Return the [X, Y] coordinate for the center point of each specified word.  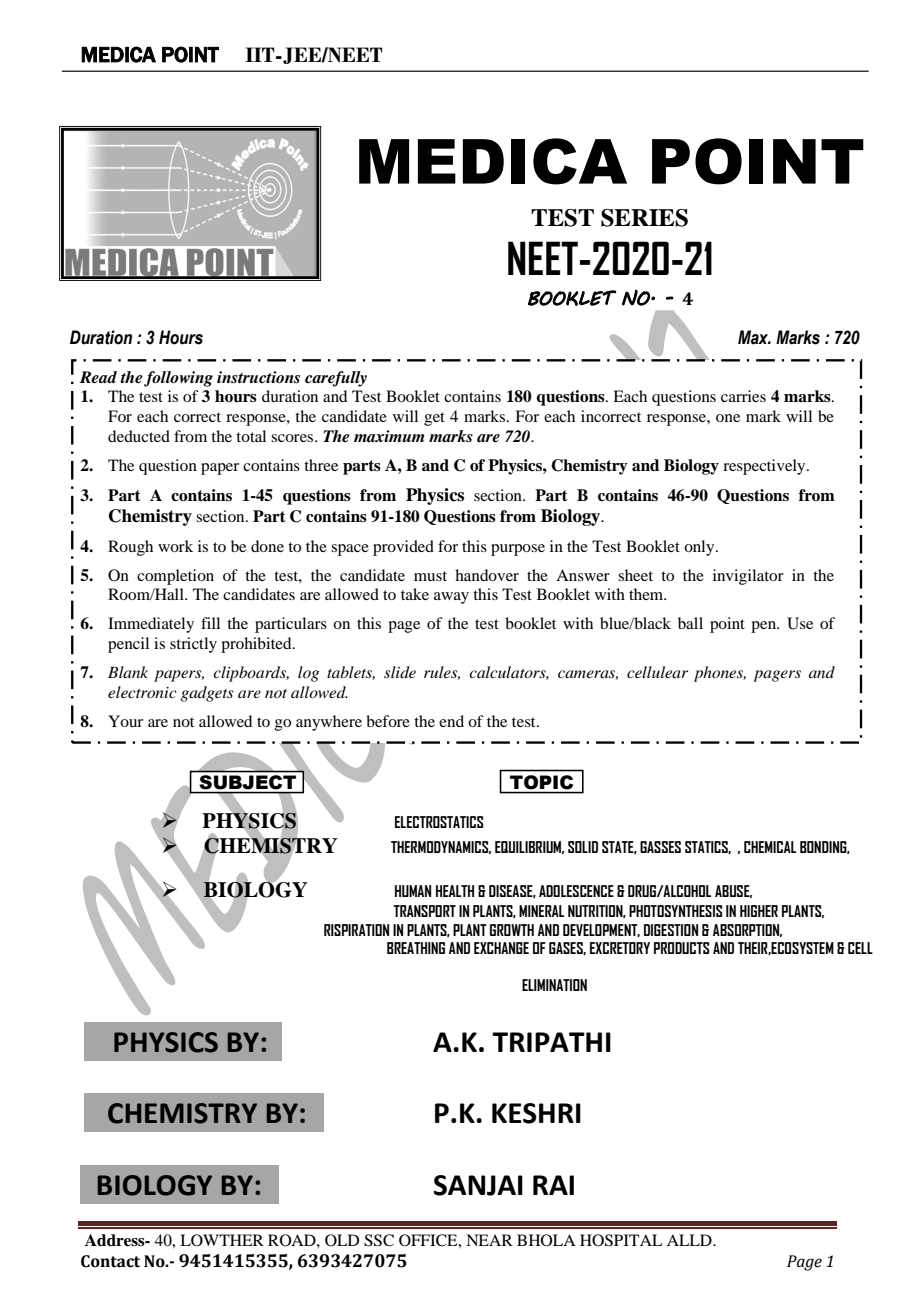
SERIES [644, 218]
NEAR [489, 1240]
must [430, 576]
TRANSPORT [424, 911]
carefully [336, 379]
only [700, 548]
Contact [110, 1261]
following [178, 379]
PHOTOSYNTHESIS [675, 911]
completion [175, 577]
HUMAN [413, 891]
